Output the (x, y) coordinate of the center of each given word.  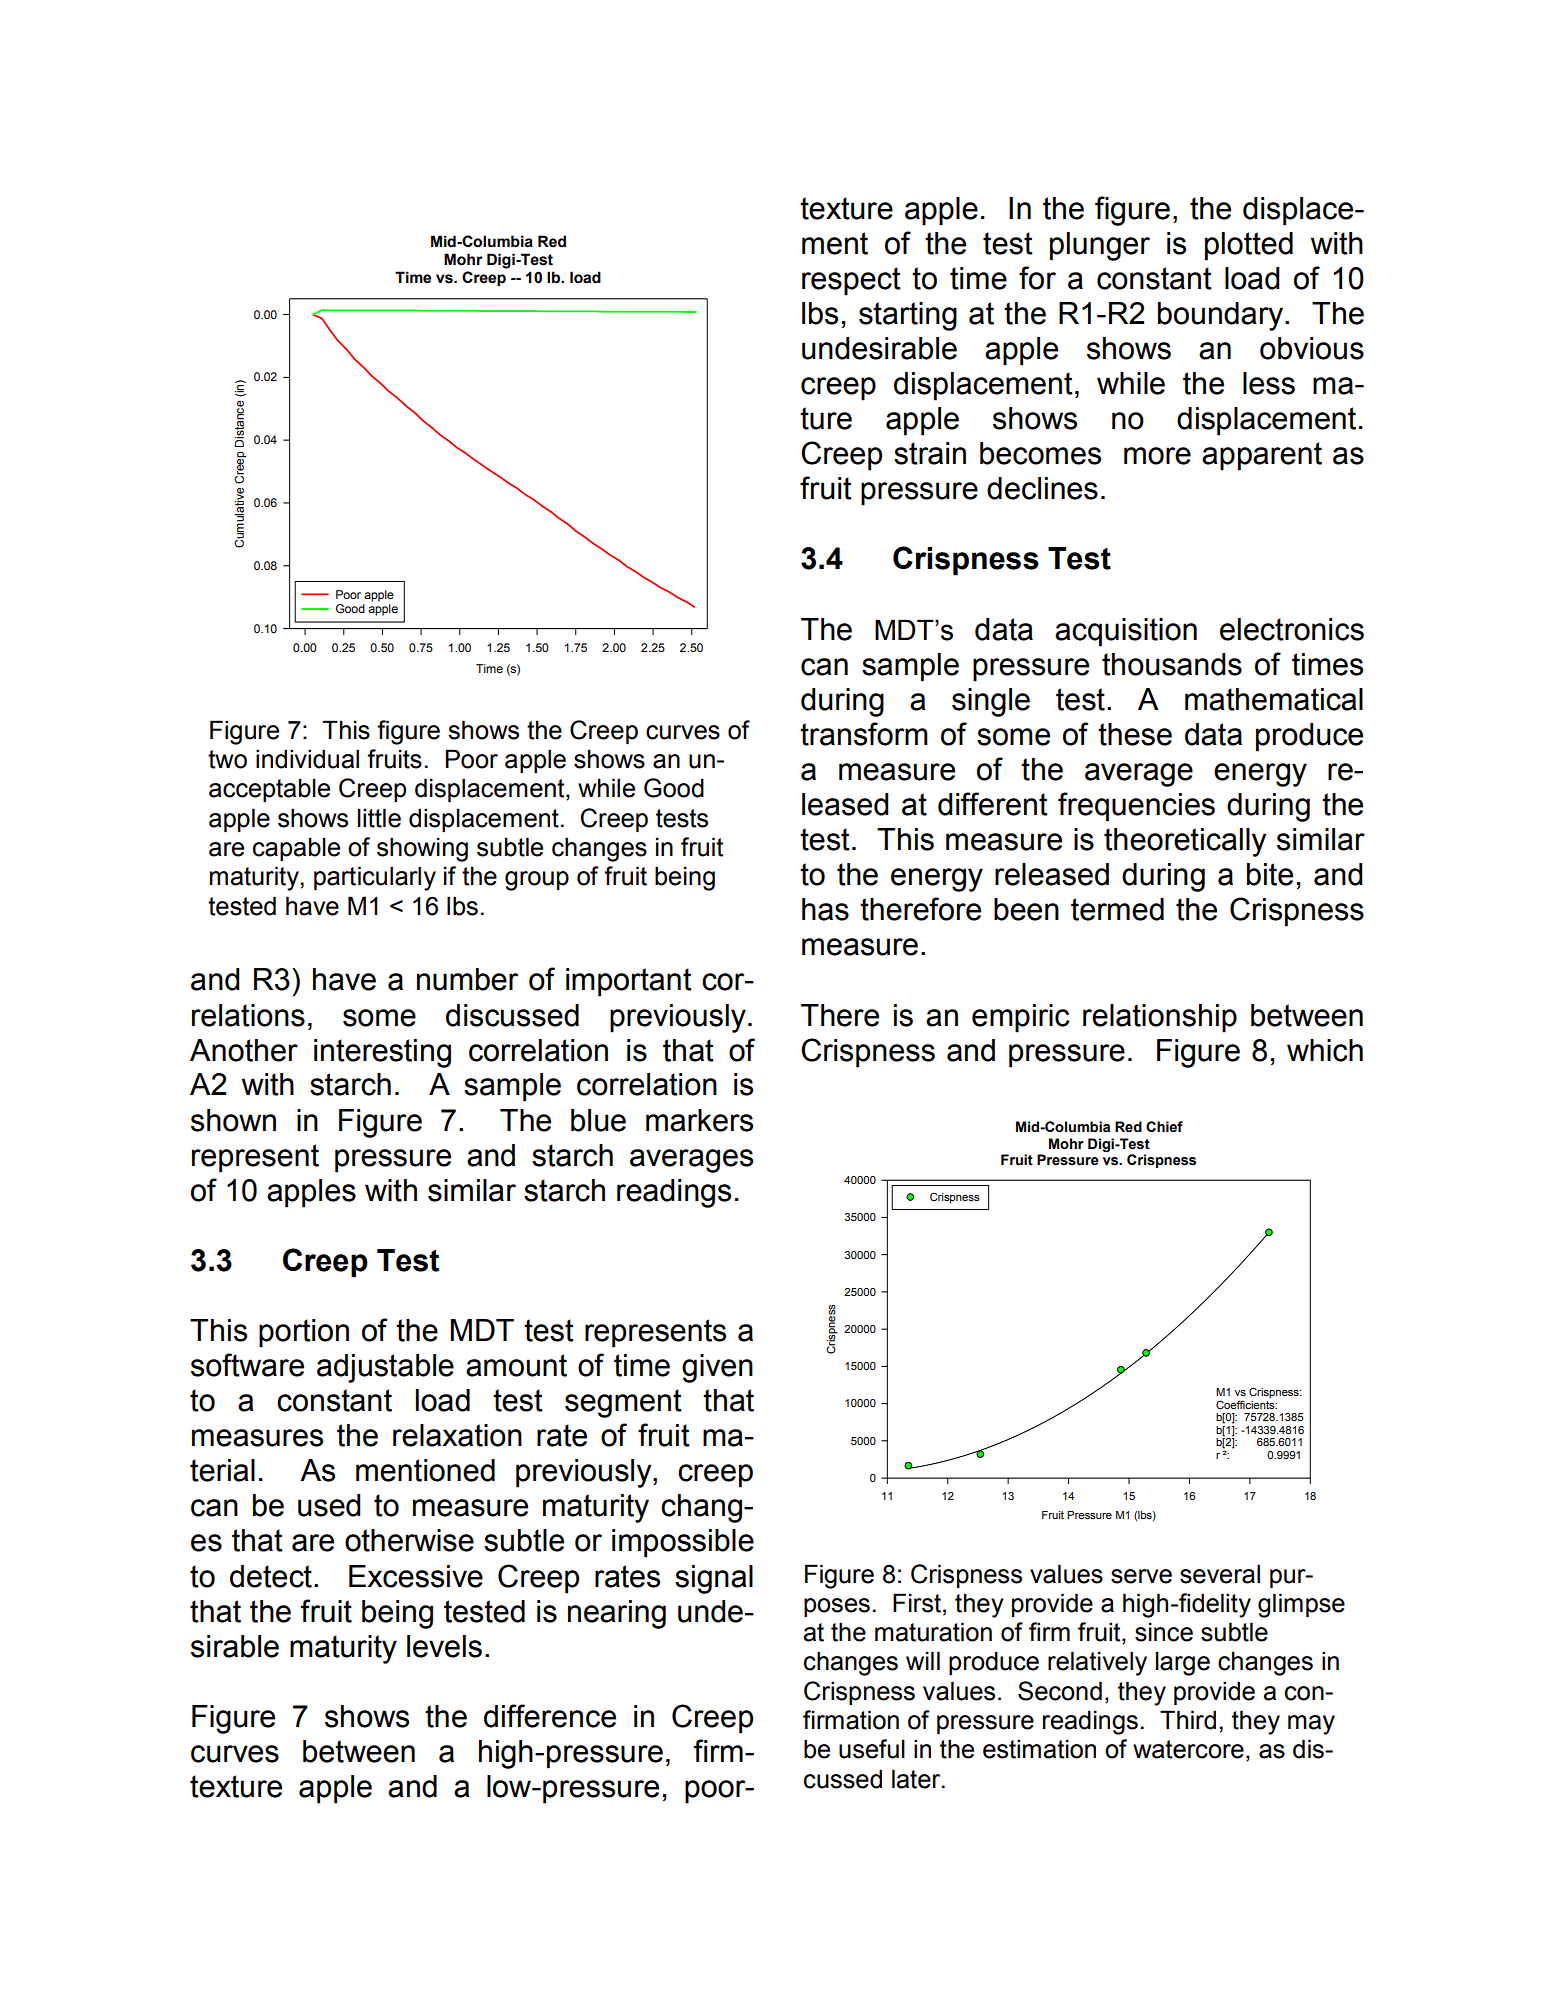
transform (864, 734)
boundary (1222, 316)
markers (699, 1120)
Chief (1164, 1127)
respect (851, 281)
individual (307, 759)
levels (444, 1646)
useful (872, 1749)
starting (908, 316)
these (1135, 734)
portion (304, 1333)
